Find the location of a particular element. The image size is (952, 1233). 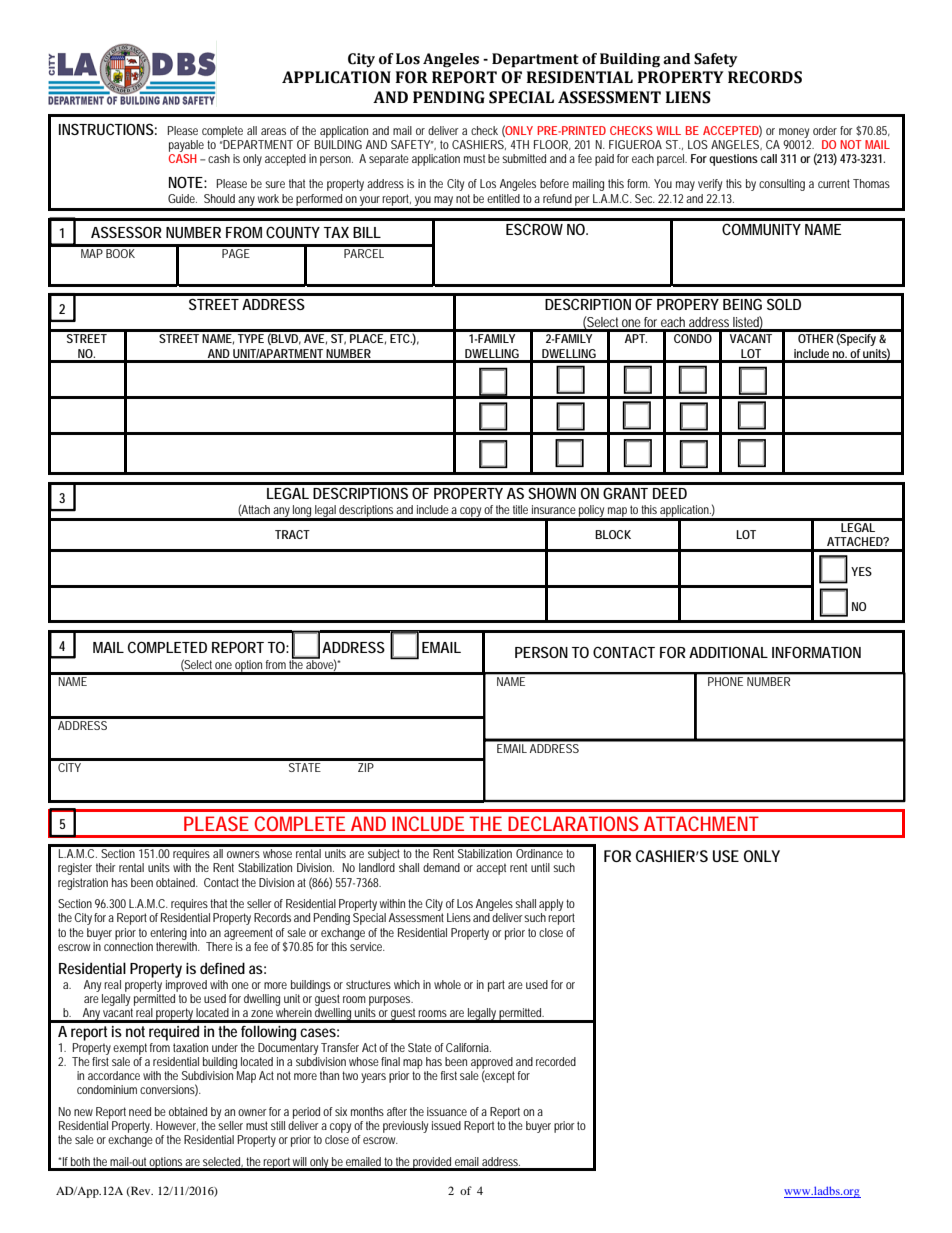

issuance is located at coordinates (447, 1111).
